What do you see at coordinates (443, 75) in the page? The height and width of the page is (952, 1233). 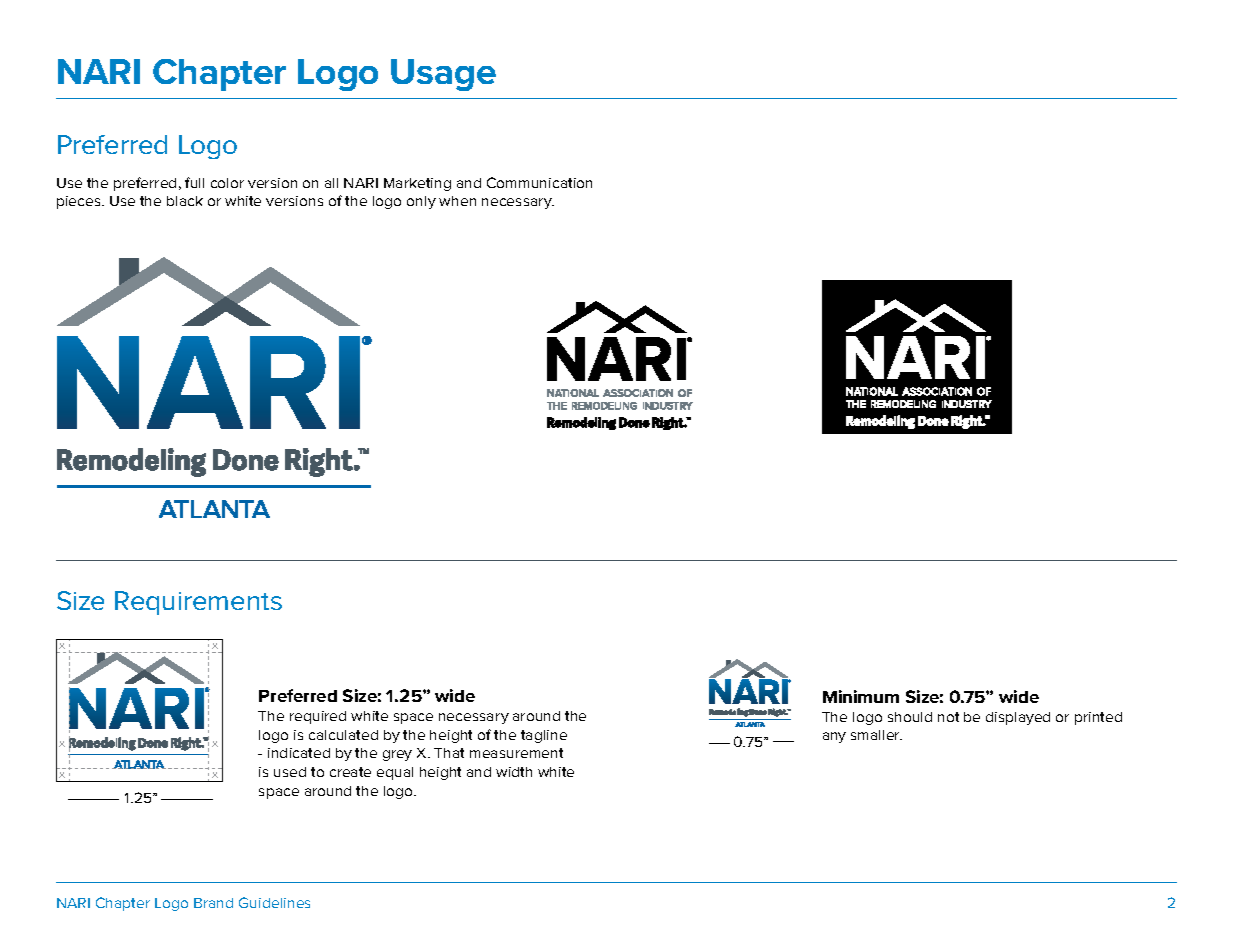 I see `Usage` at bounding box center [443, 75].
